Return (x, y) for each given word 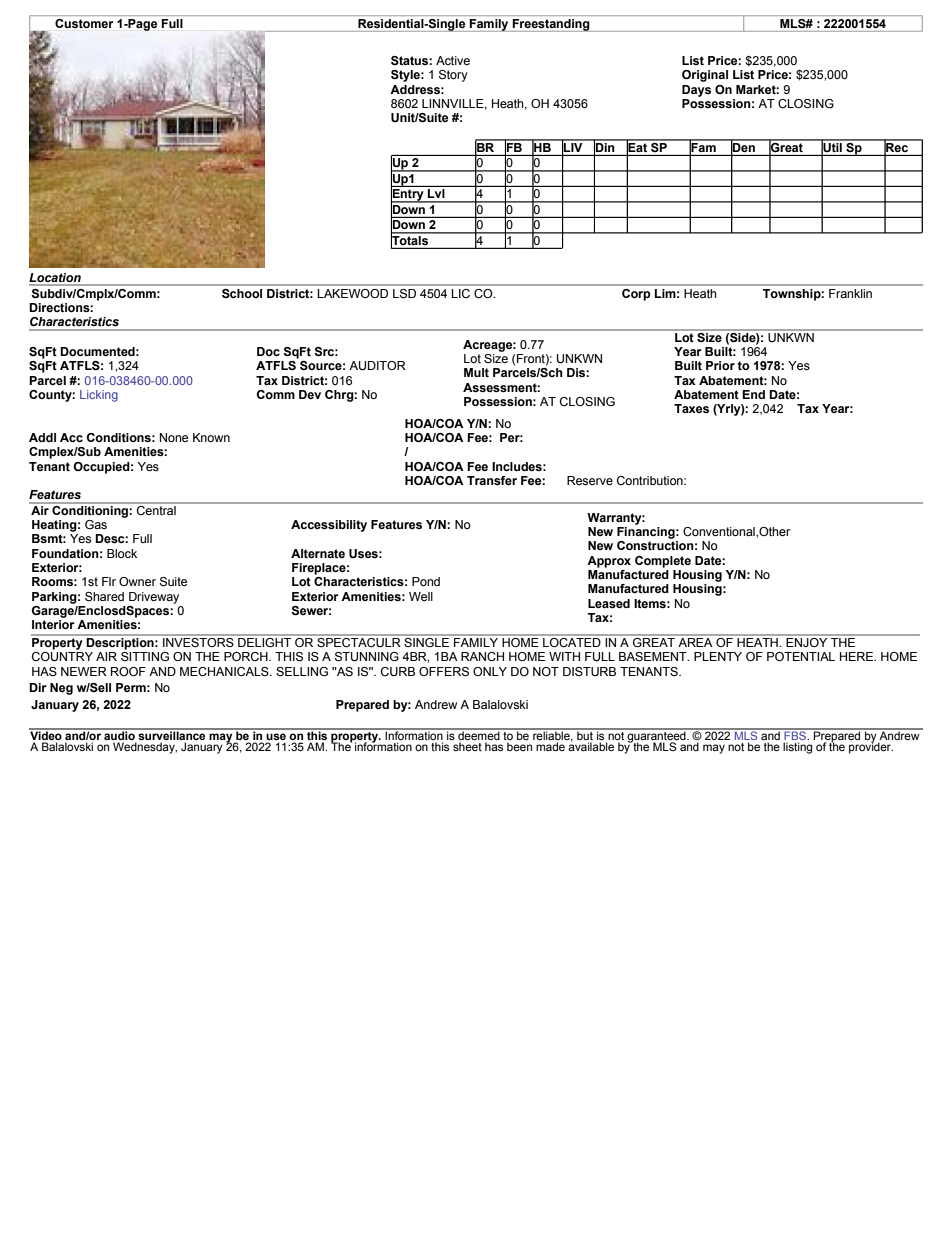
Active (453, 60)
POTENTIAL (801, 656)
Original (705, 76)
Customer (84, 23)
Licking (99, 396)
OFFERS (444, 671)
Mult (476, 372)
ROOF (128, 671)
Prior (720, 365)
